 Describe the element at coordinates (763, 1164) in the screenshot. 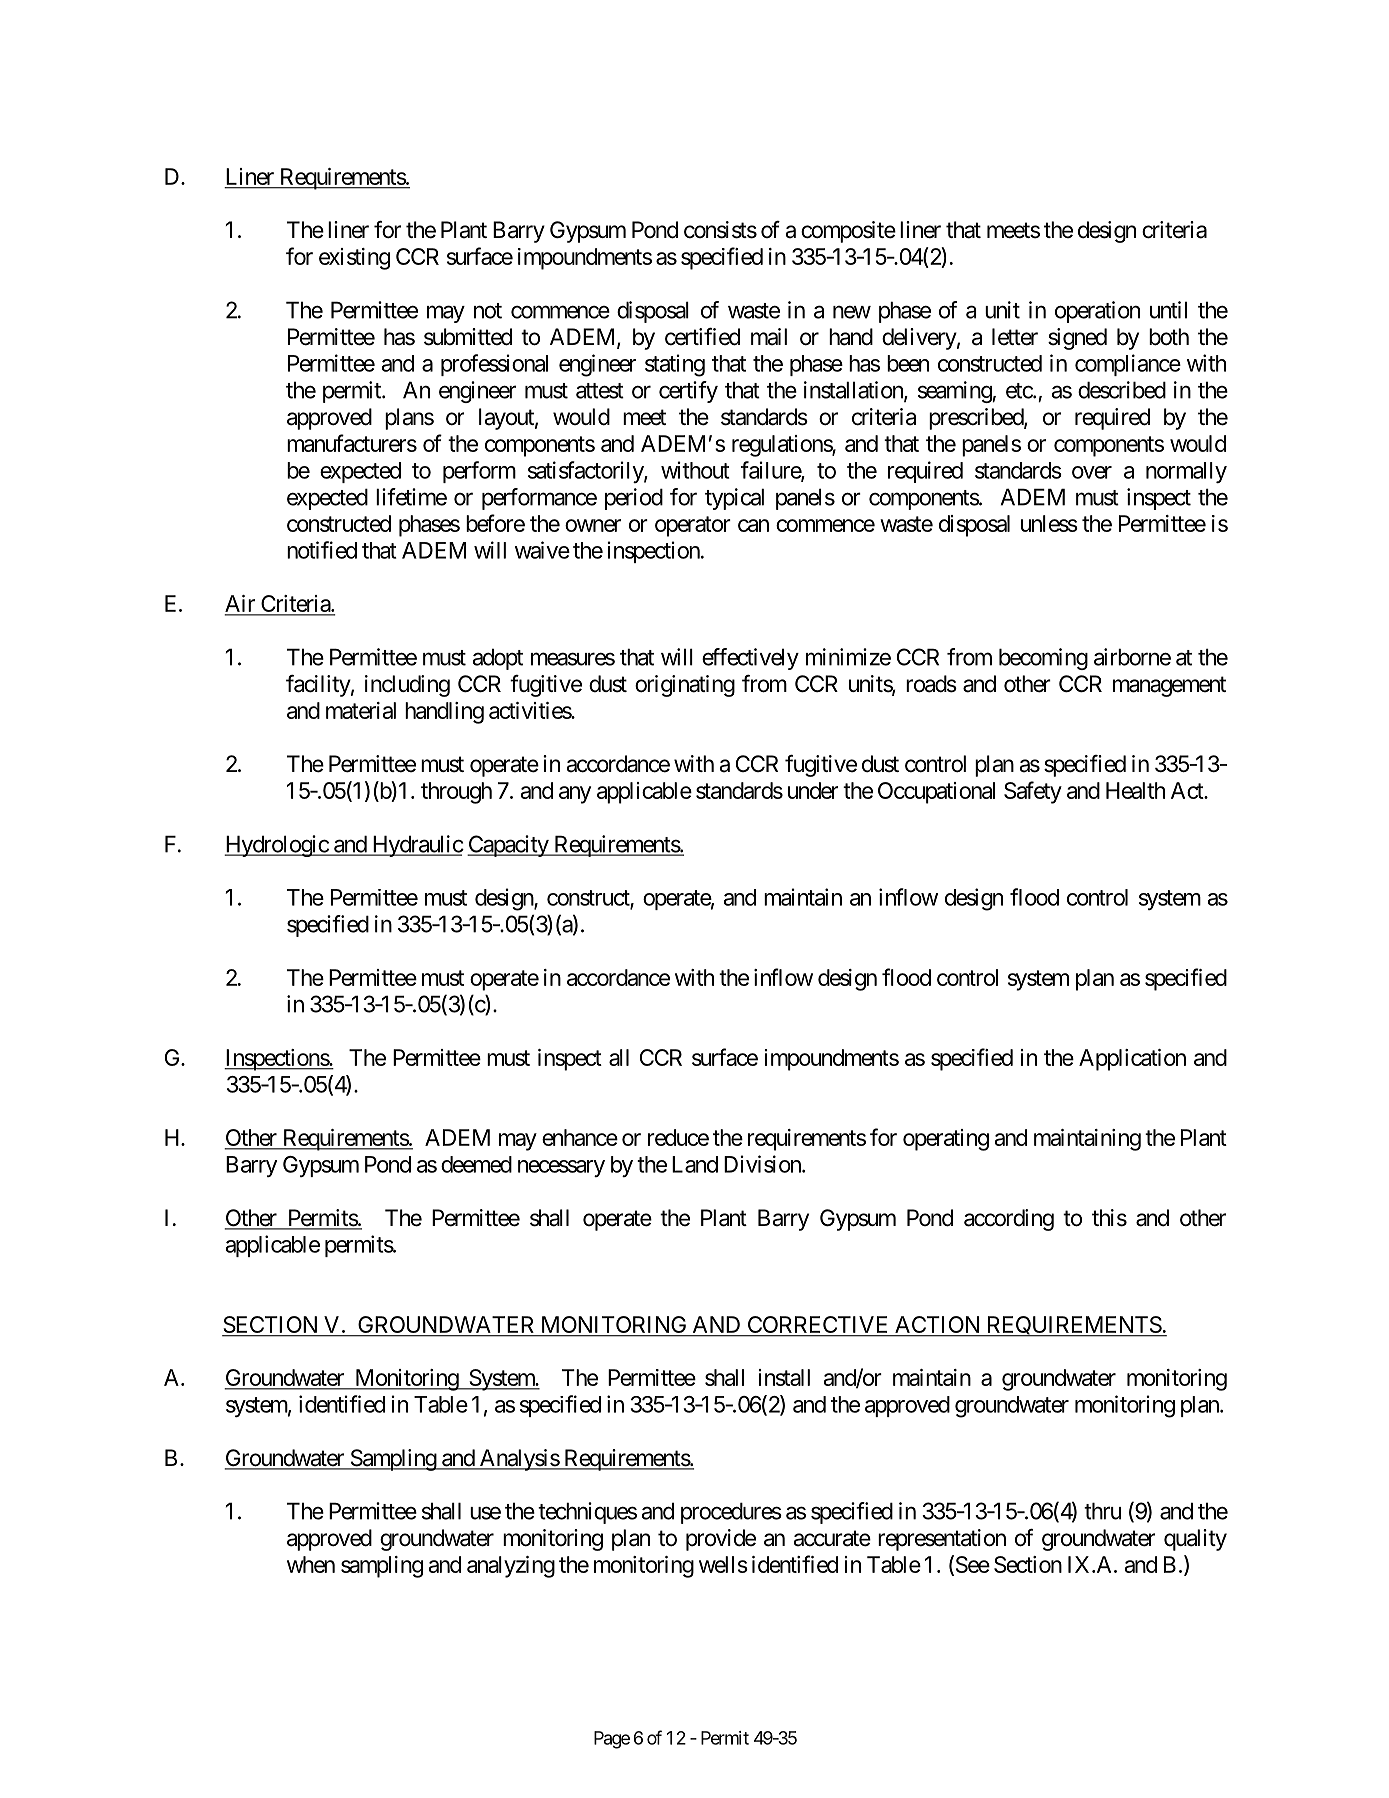

I see `Division` at that location.
